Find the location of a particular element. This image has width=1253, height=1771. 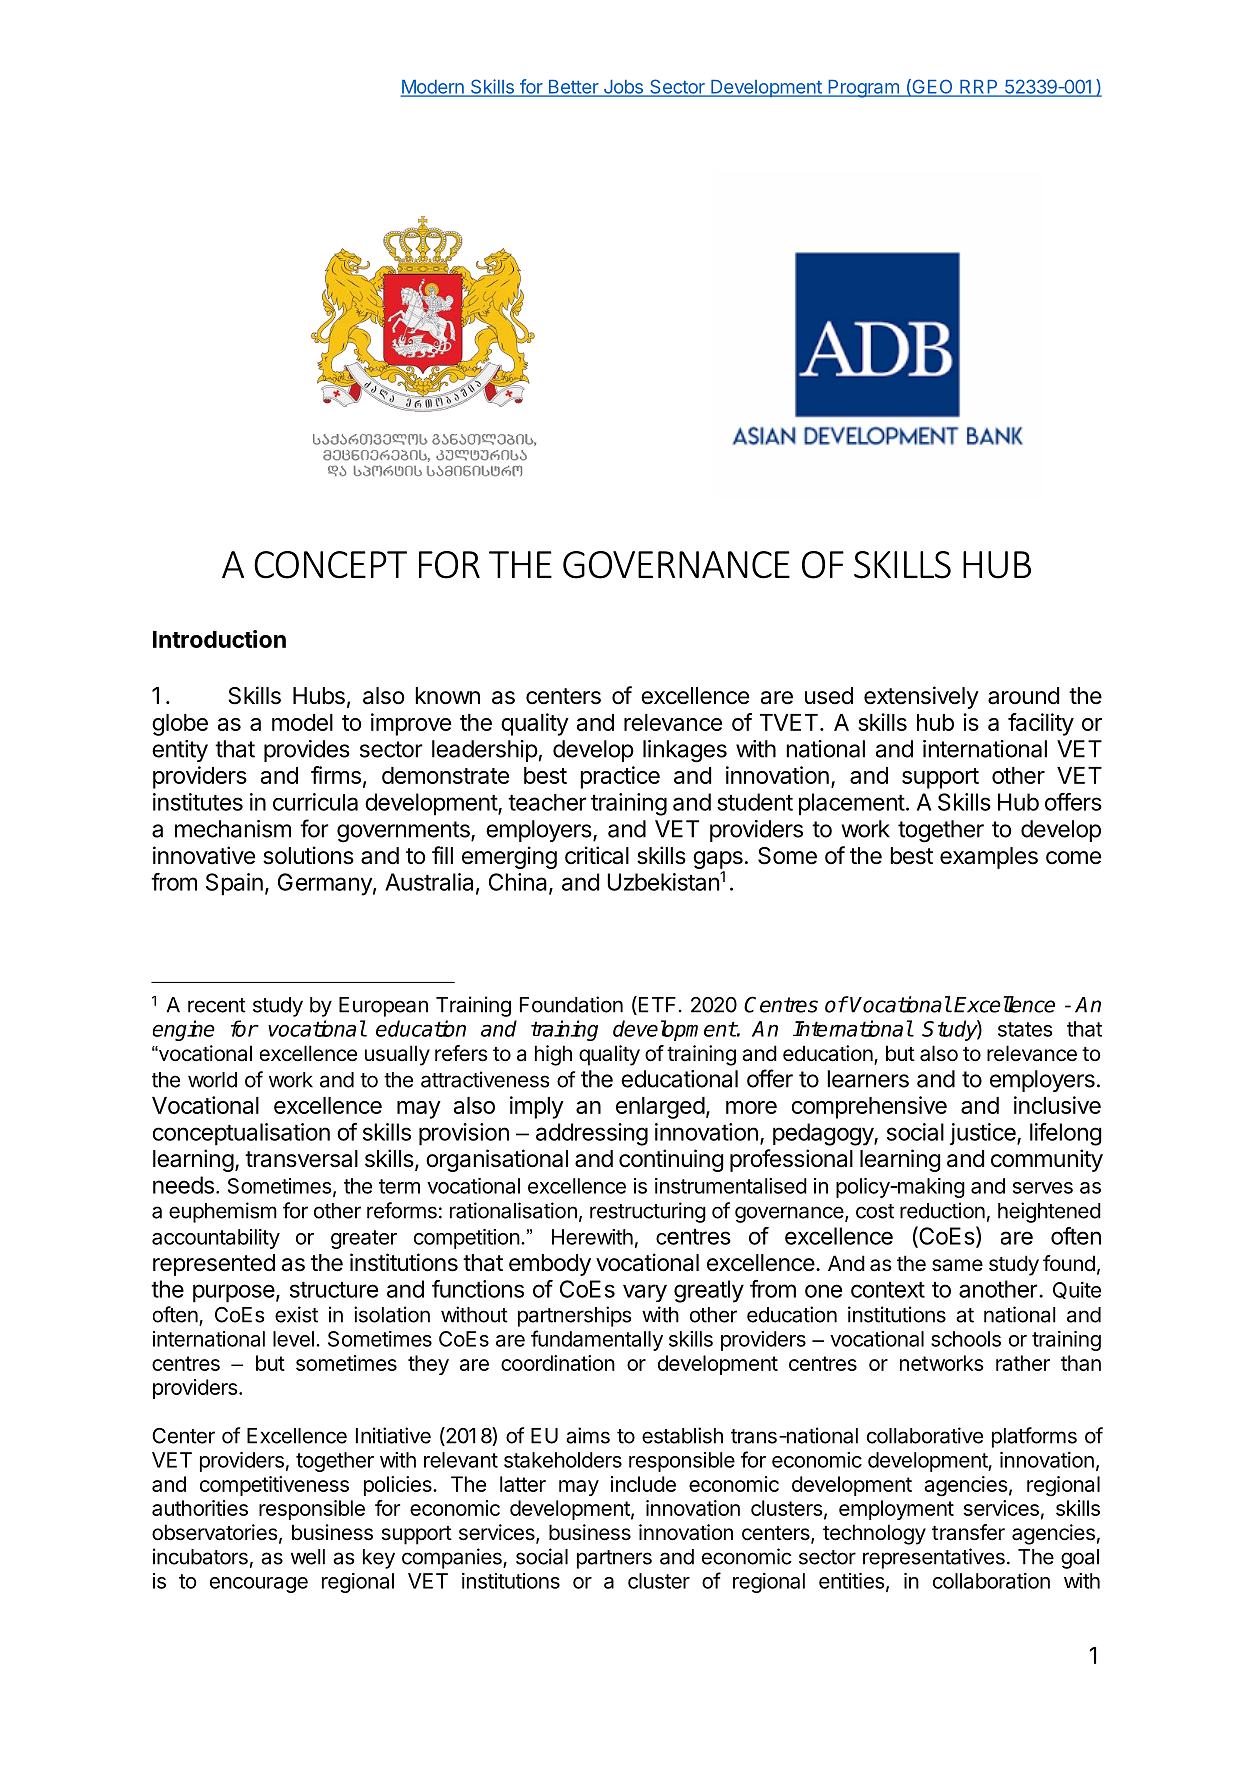

critical is located at coordinates (597, 855).
